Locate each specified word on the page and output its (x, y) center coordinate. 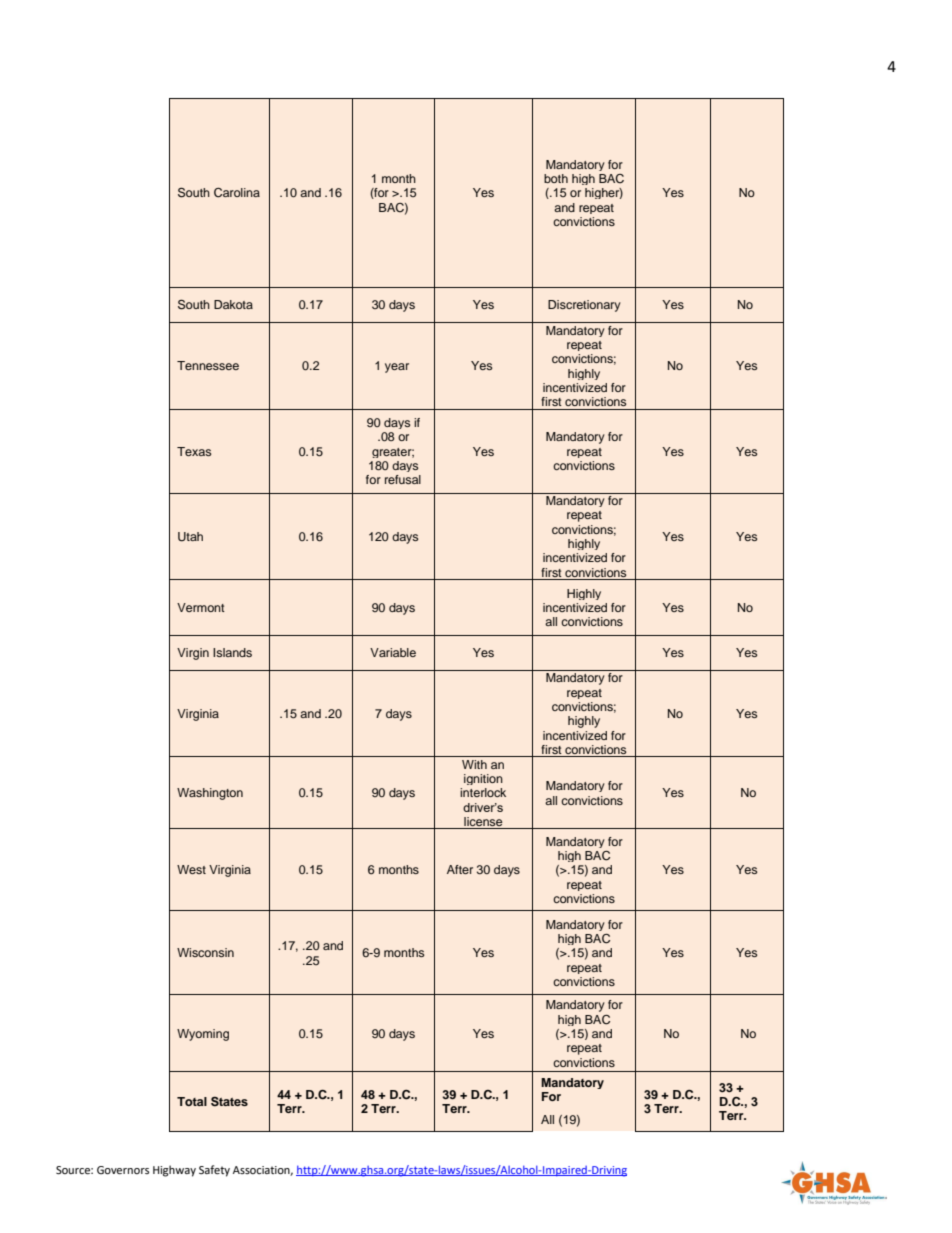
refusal (403, 479)
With (474, 764)
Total (192, 1101)
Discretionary (584, 306)
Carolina (237, 193)
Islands (232, 652)
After (460, 869)
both (556, 178)
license (483, 823)
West (191, 869)
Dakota (233, 304)
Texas (194, 451)
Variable (393, 652)
